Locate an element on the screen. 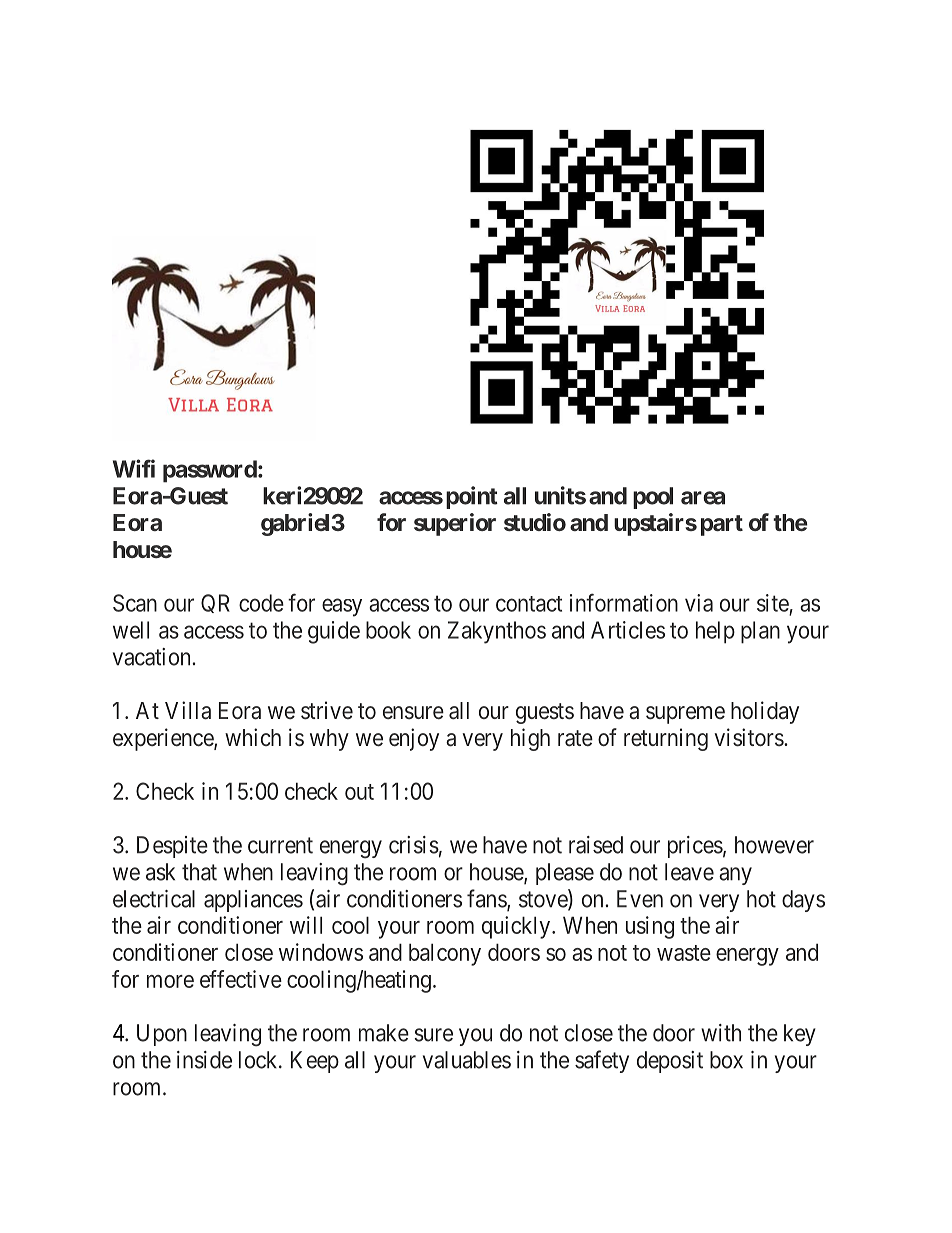  inside is located at coordinates (204, 1060).
